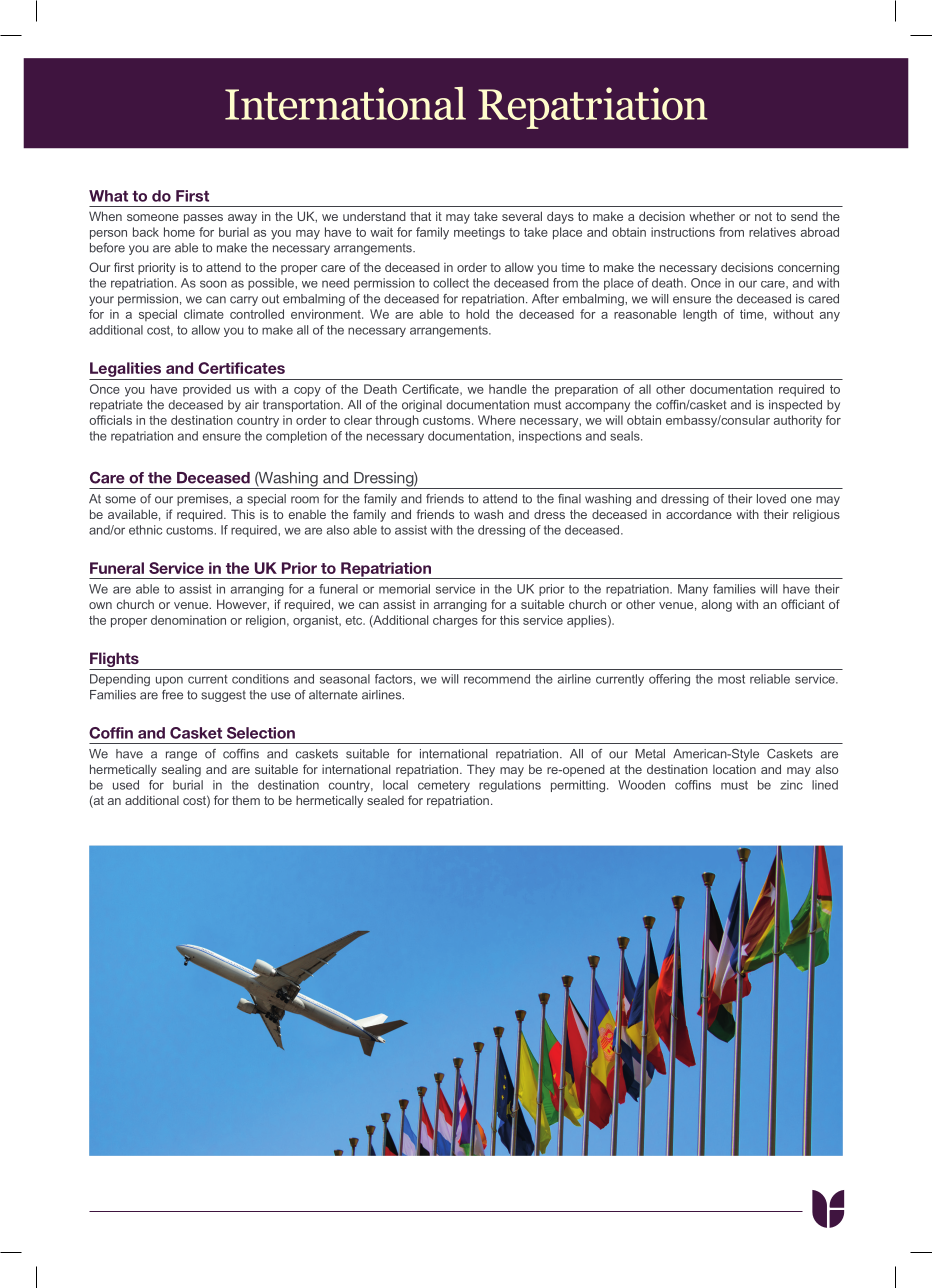 This screenshot has height=1288, width=932. What do you see at coordinates (444, 786) in the screenshot?
I see `cemetery` at bounding box center [444, 786].
